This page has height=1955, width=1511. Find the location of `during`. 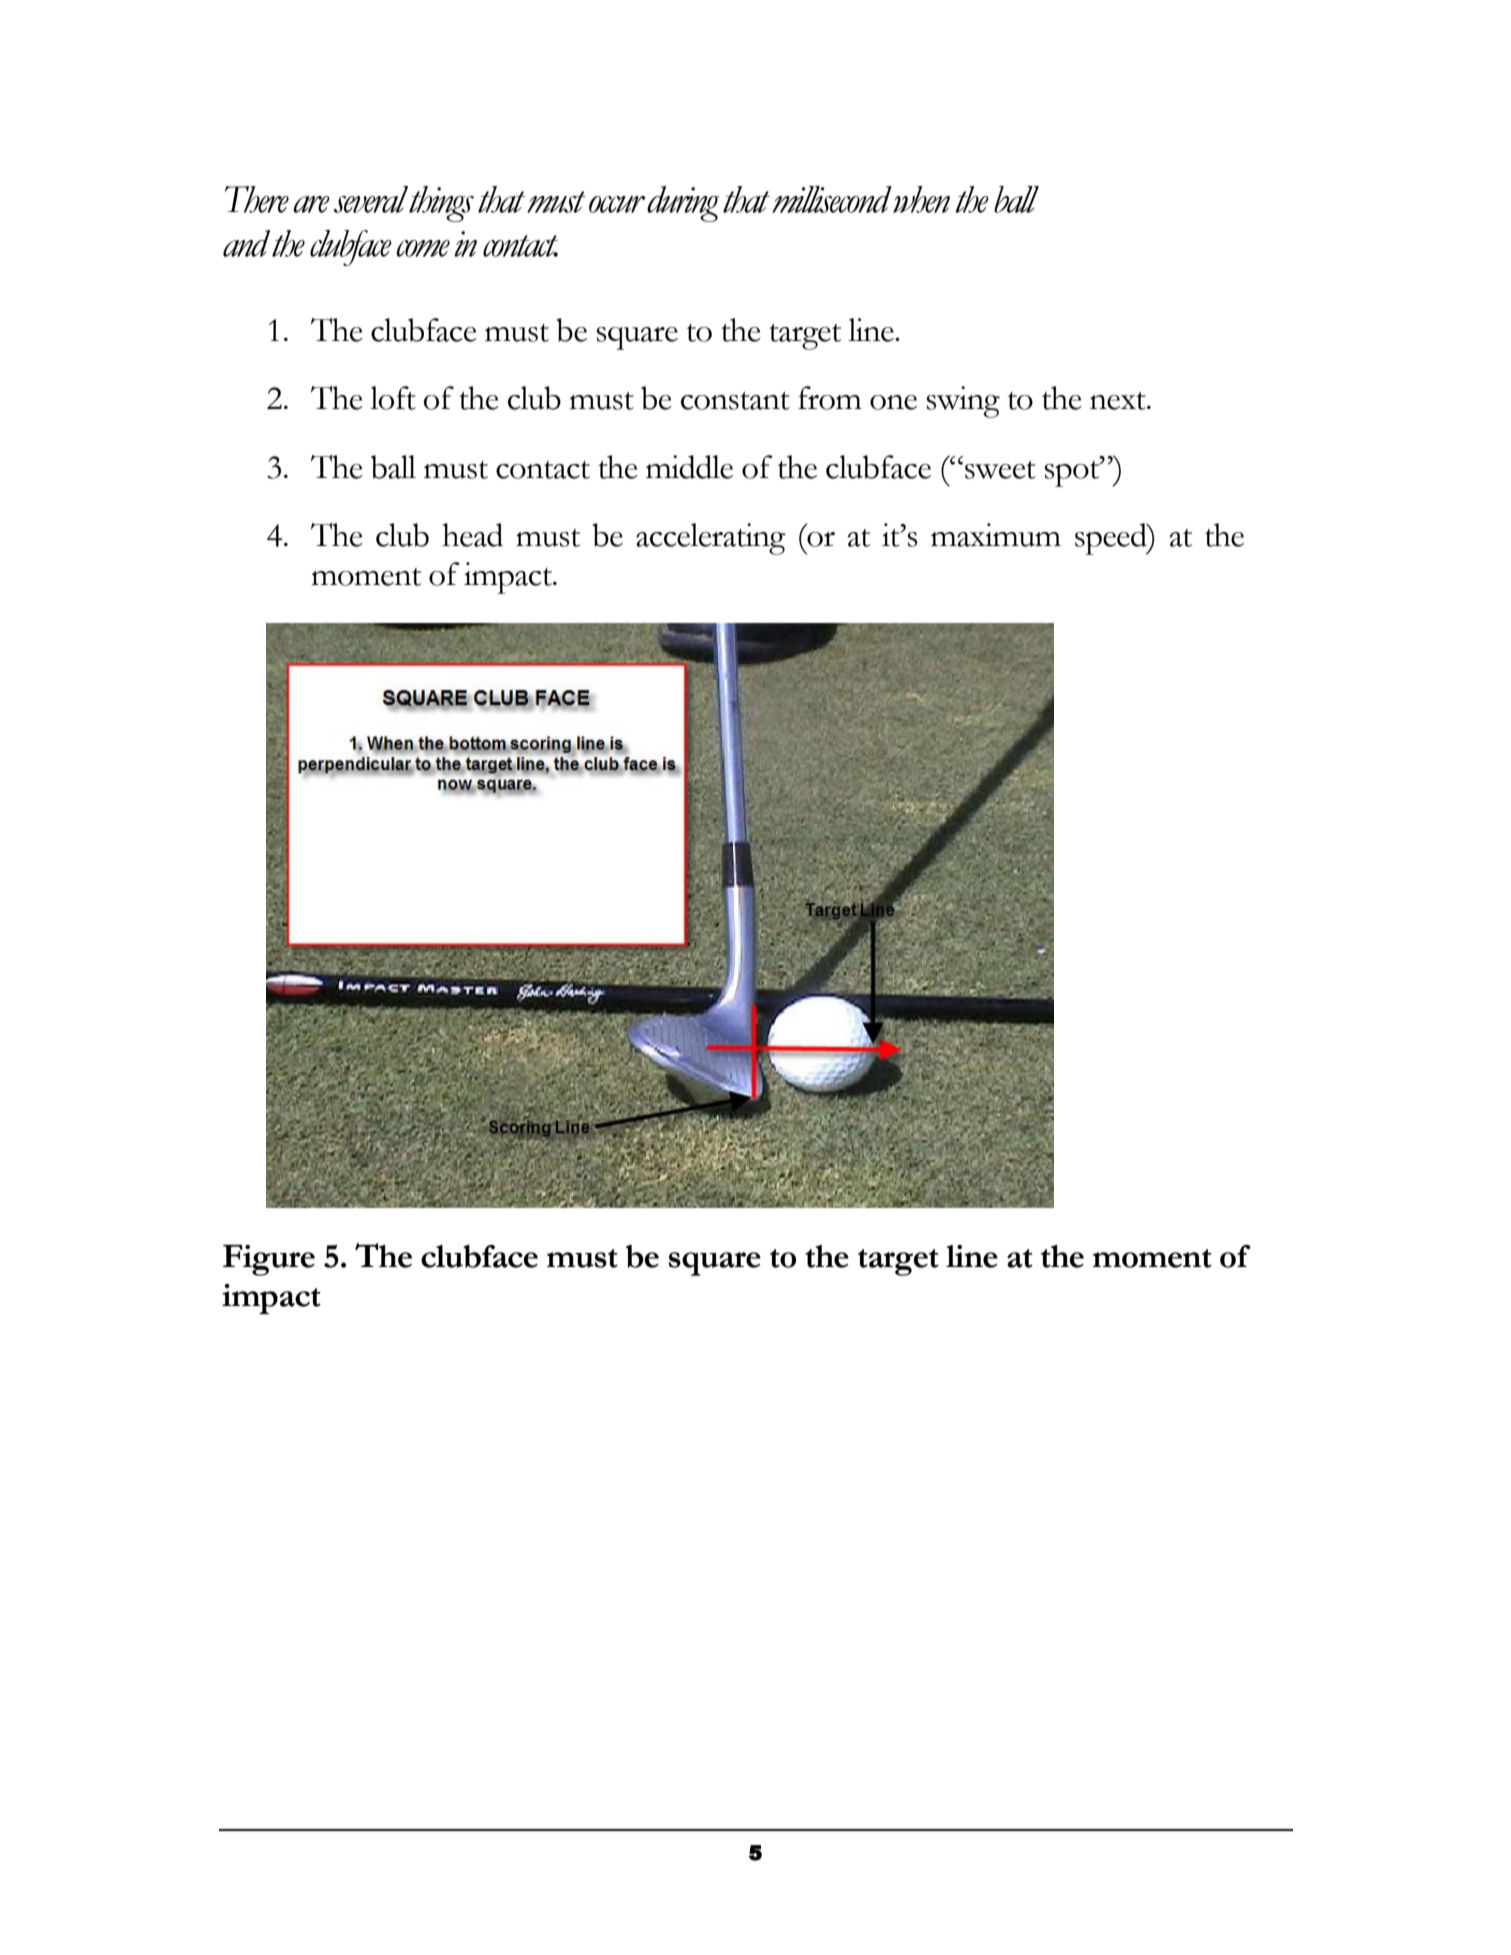

during is located at coordinates (683, 204).
